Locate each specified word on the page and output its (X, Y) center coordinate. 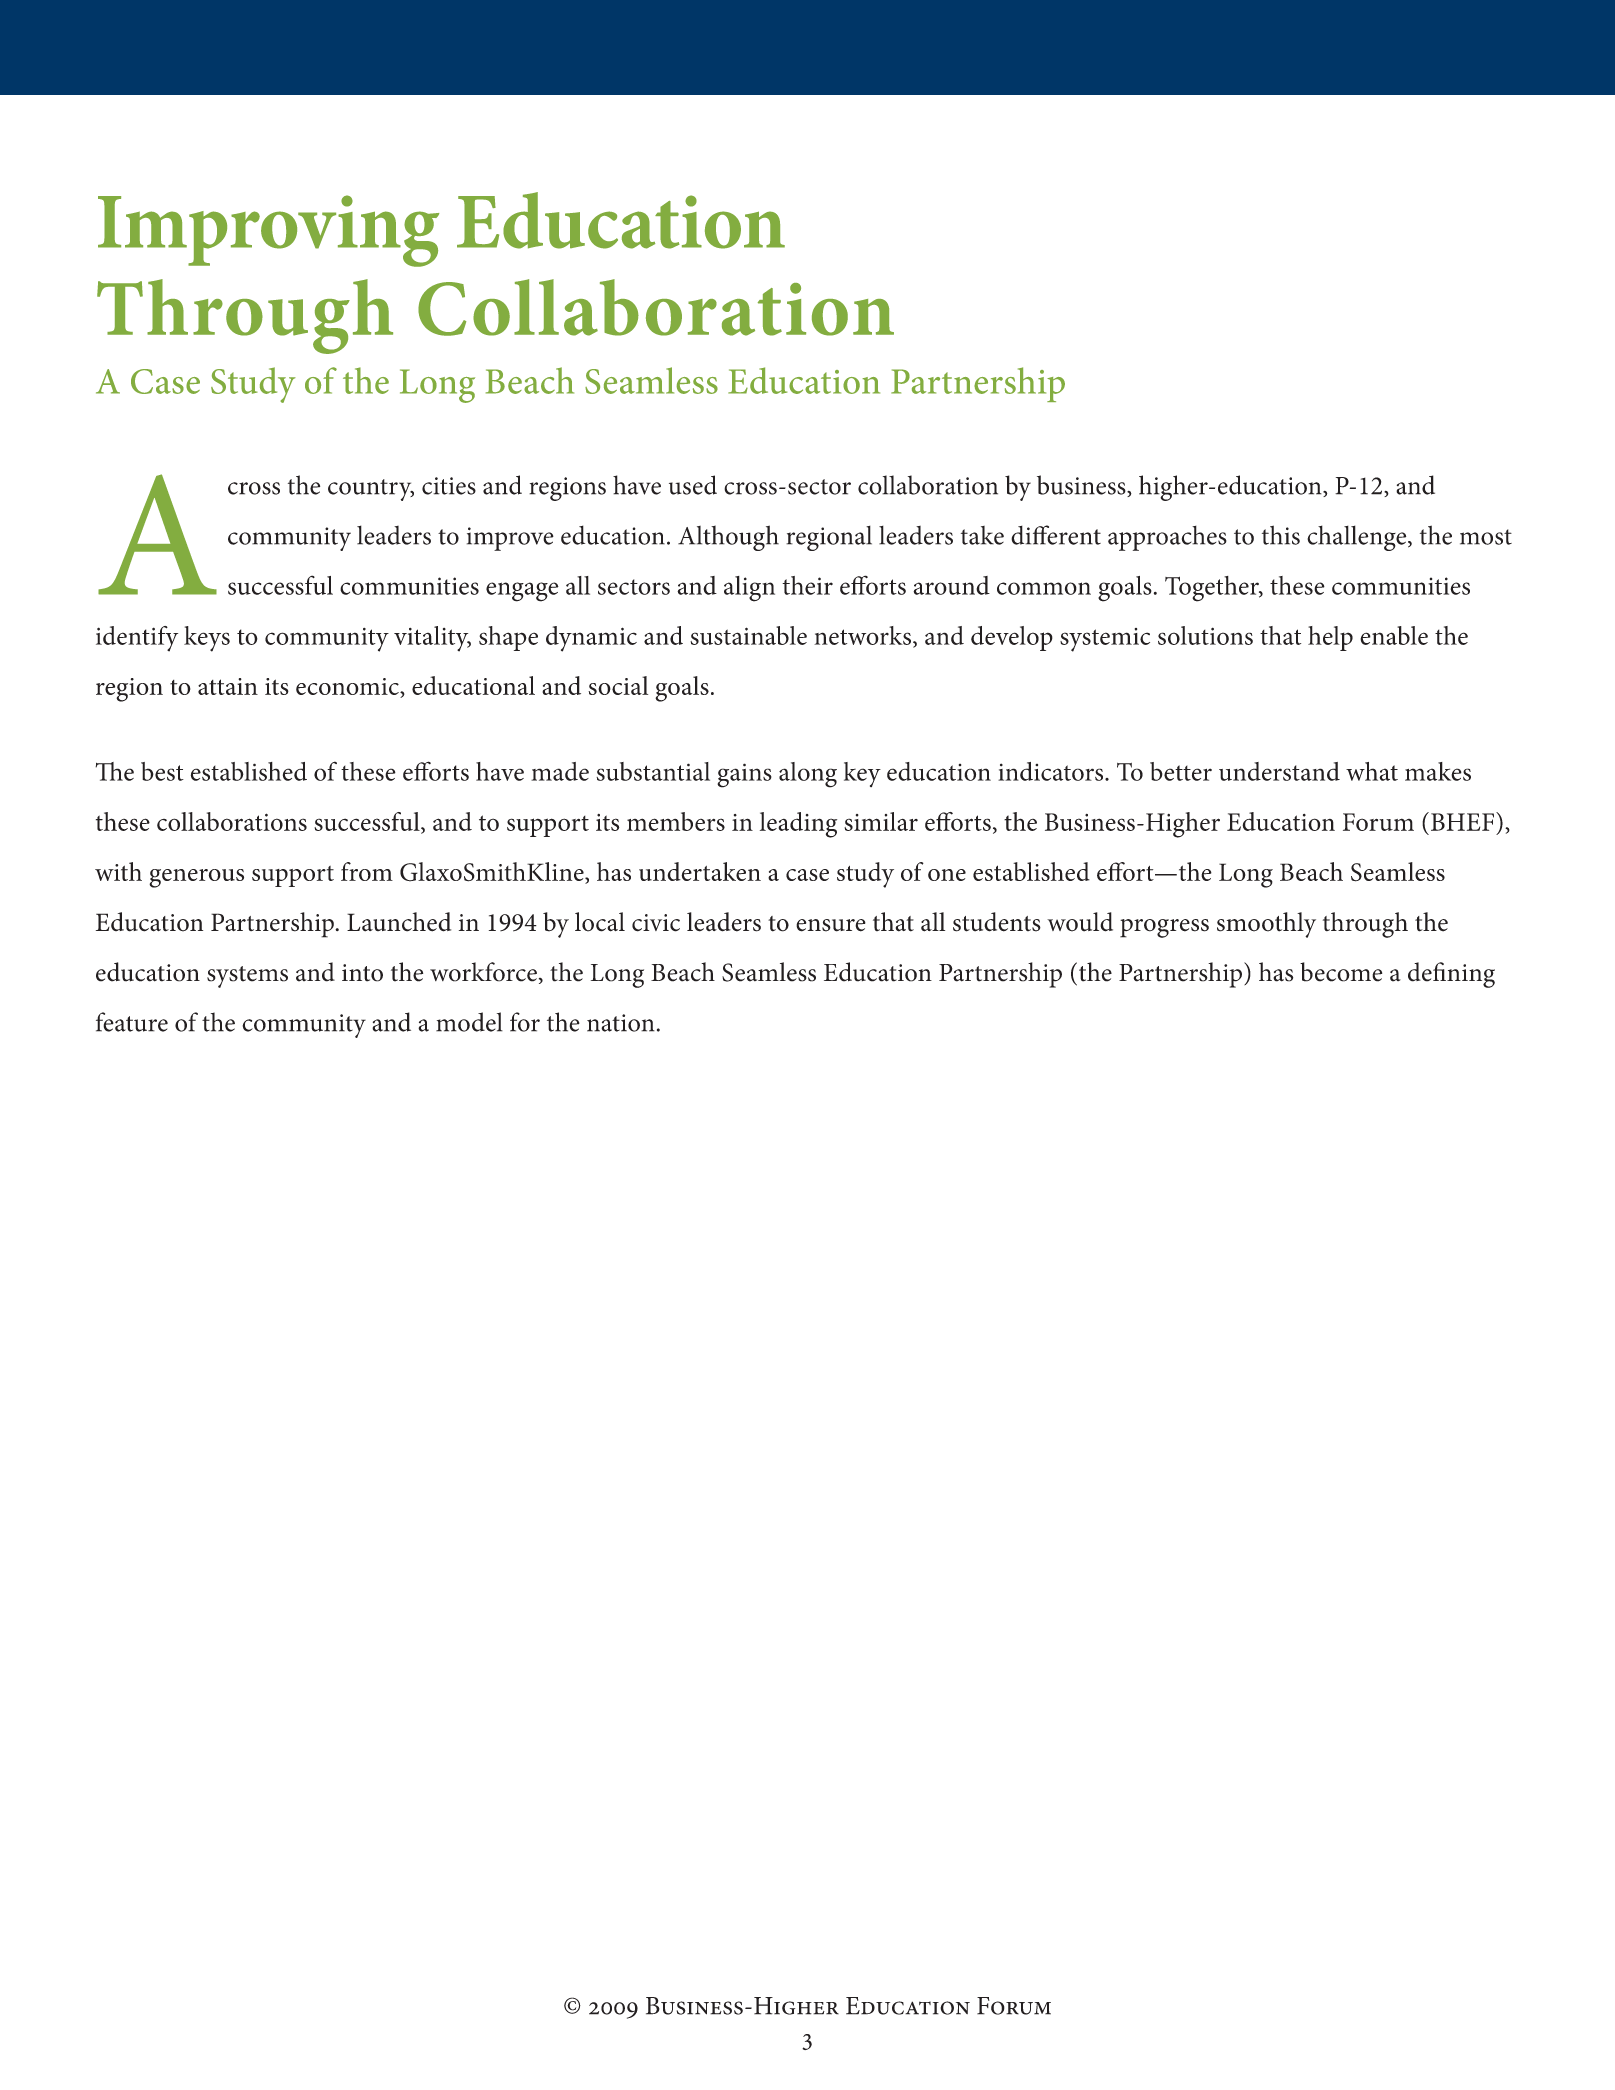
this (1281, 535)
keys (207, 639)
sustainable (748, 635)
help (1330, 638)
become (1341, 972)
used (693, 485)
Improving (268, 231)
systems (247, 977)
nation (621, 1023)
